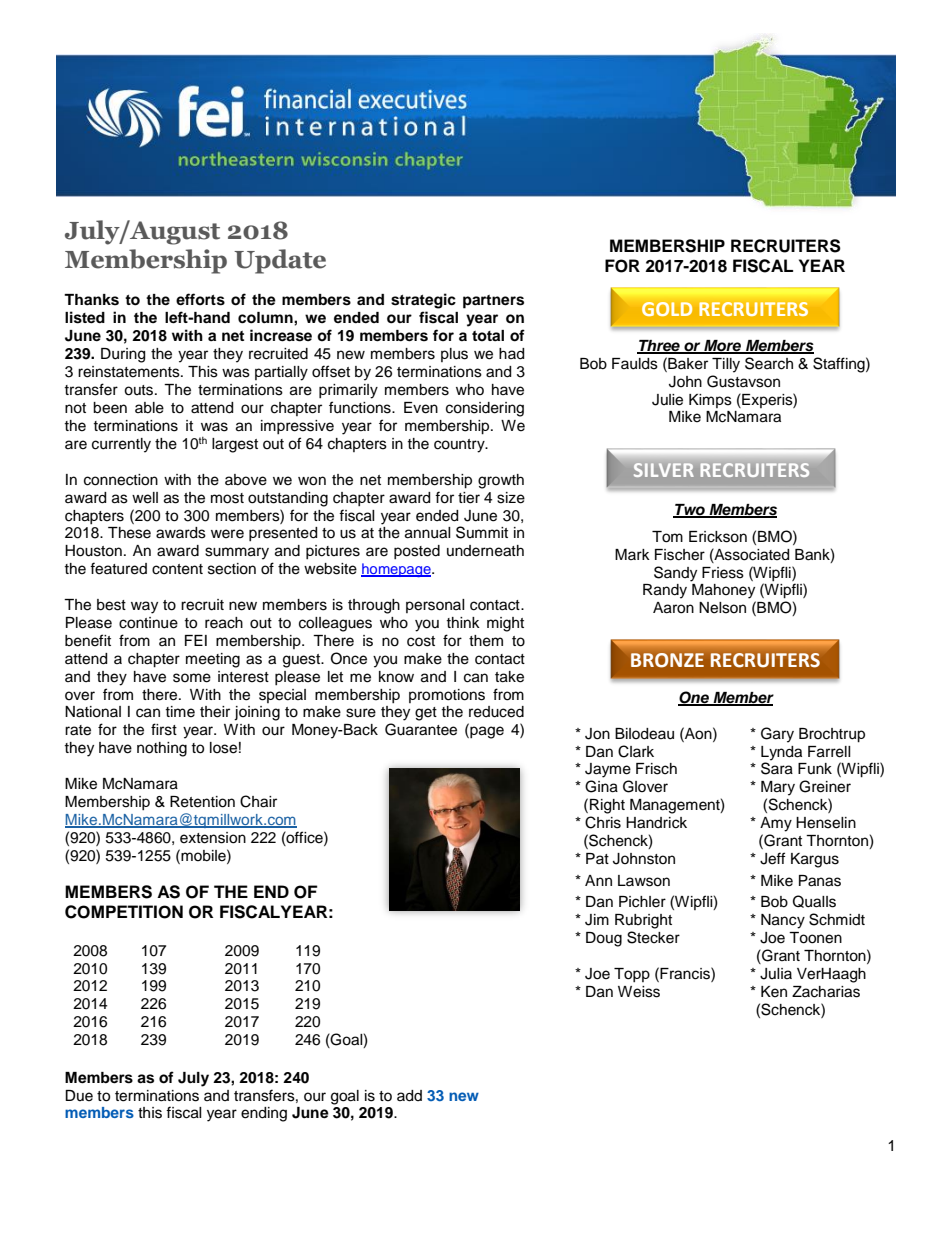  I want to click on partners, so click(493, 302).
